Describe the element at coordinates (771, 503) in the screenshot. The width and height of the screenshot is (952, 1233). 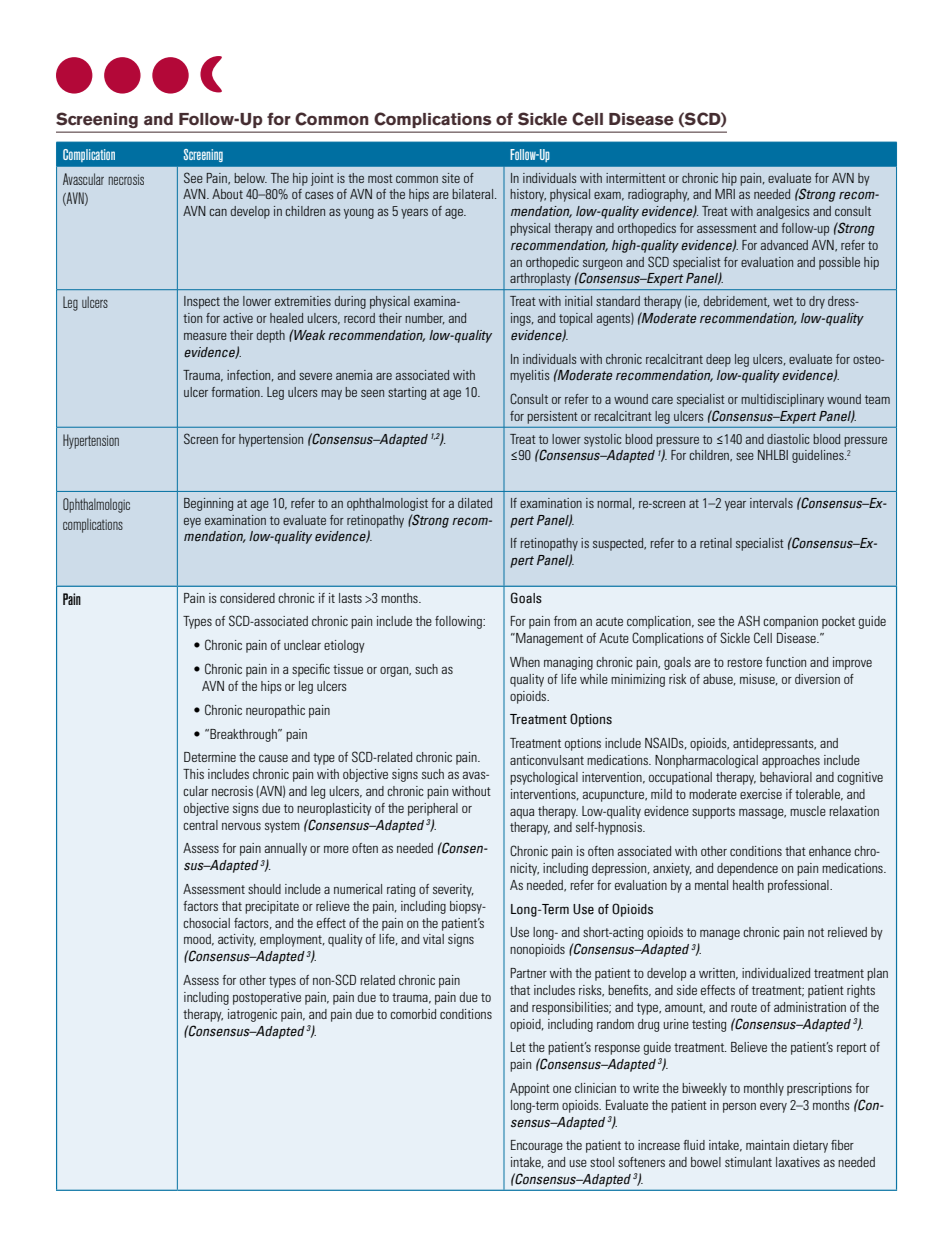
I see `intervals` at that location.
